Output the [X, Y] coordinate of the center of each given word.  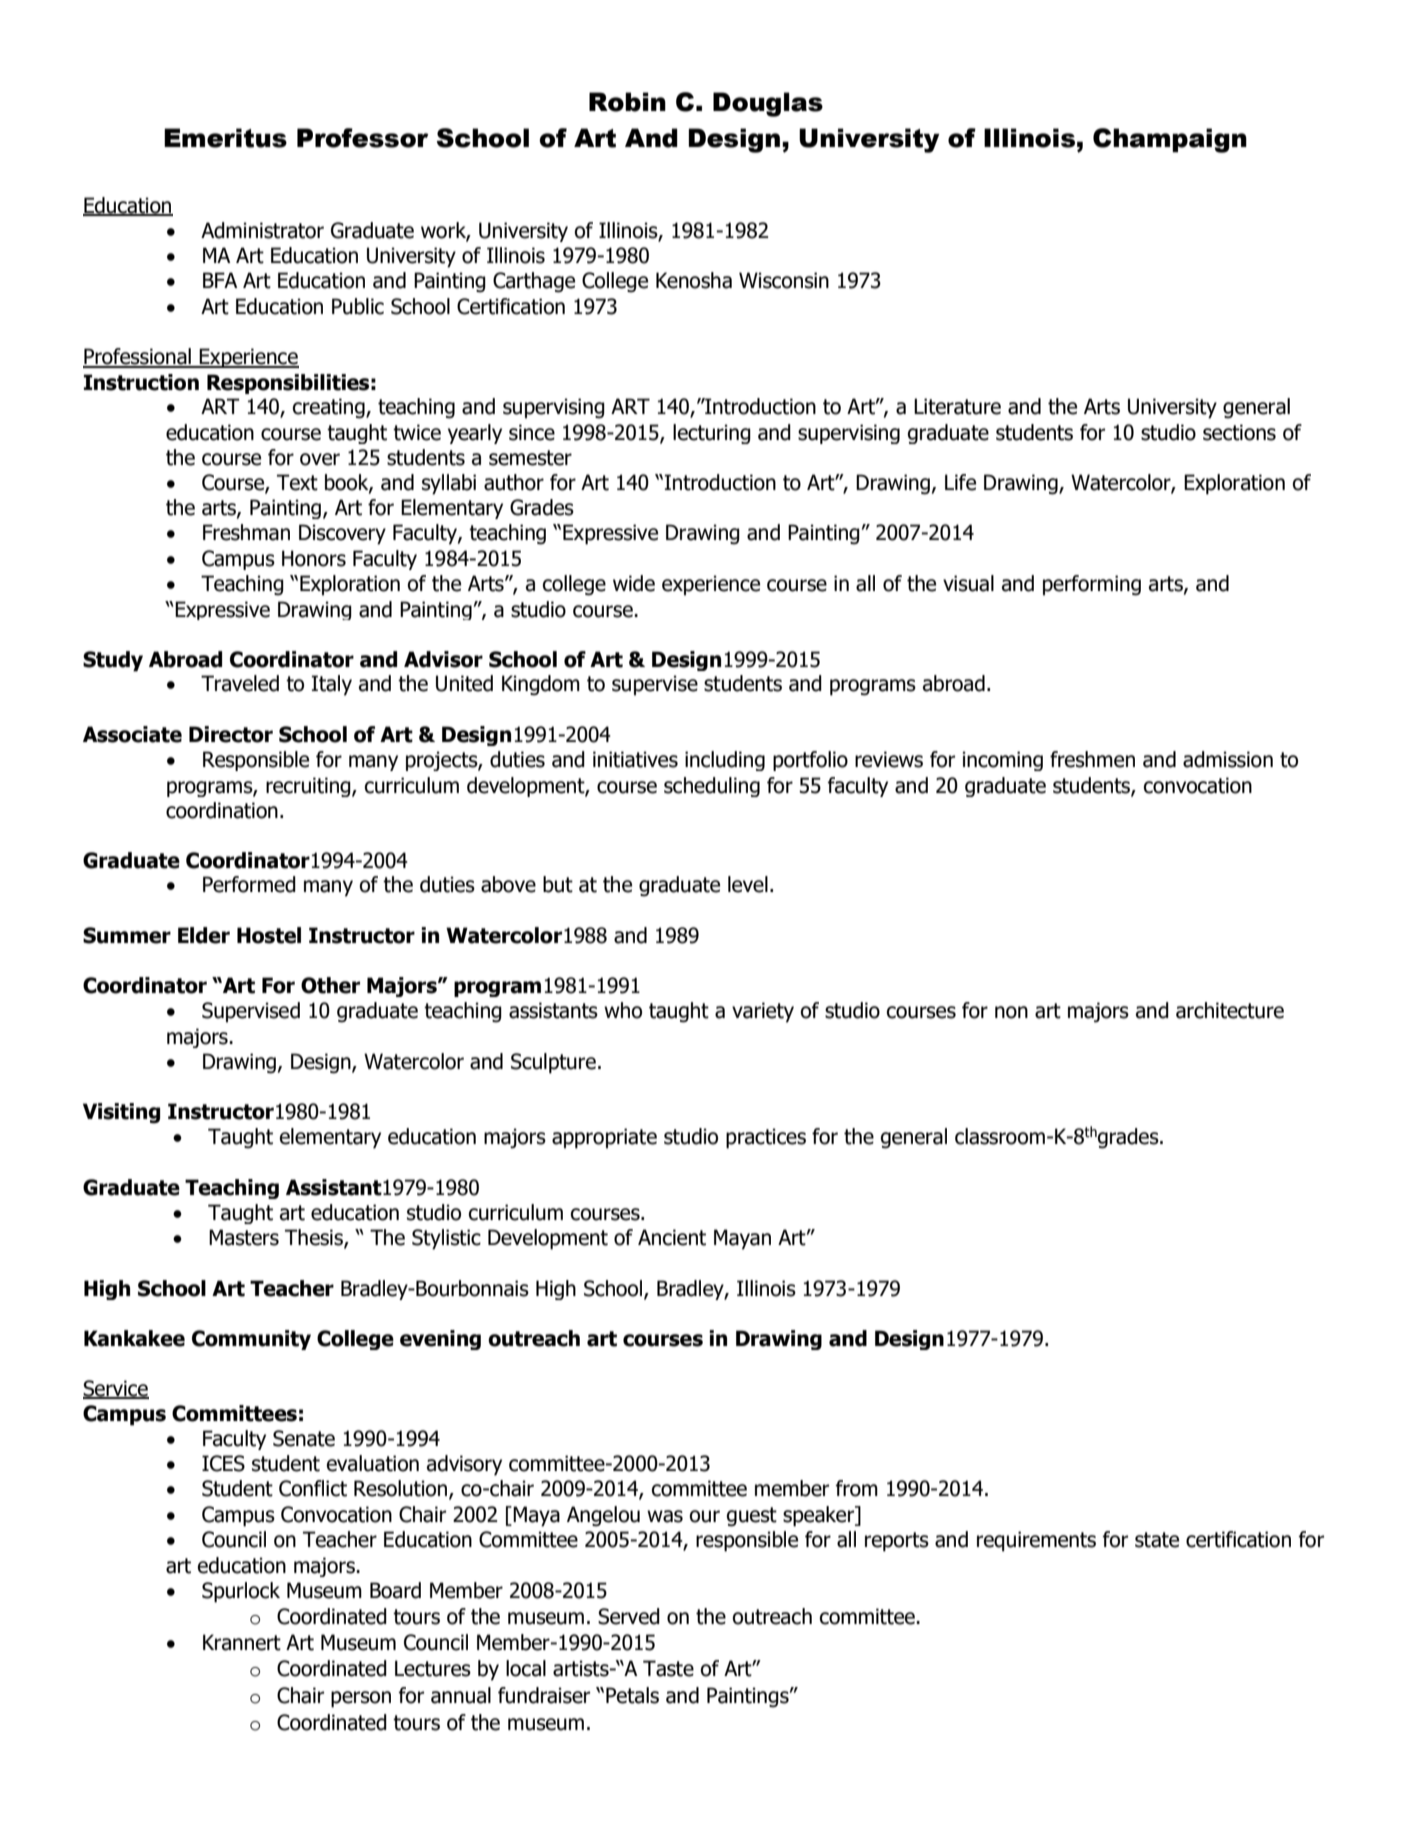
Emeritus [225, 138]
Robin [627, 102]
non [1011, 1012]
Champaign [1170, 140]
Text [297, 482]
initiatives [635, 759]
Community [251, 1340]
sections [1239, 432]
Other [330, 985]
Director [231, 734]
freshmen [1092, 759]
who [623, 1010]
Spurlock [241, 1592]
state [1157, 1540]
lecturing [712, 434]
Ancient [672, 1237]
